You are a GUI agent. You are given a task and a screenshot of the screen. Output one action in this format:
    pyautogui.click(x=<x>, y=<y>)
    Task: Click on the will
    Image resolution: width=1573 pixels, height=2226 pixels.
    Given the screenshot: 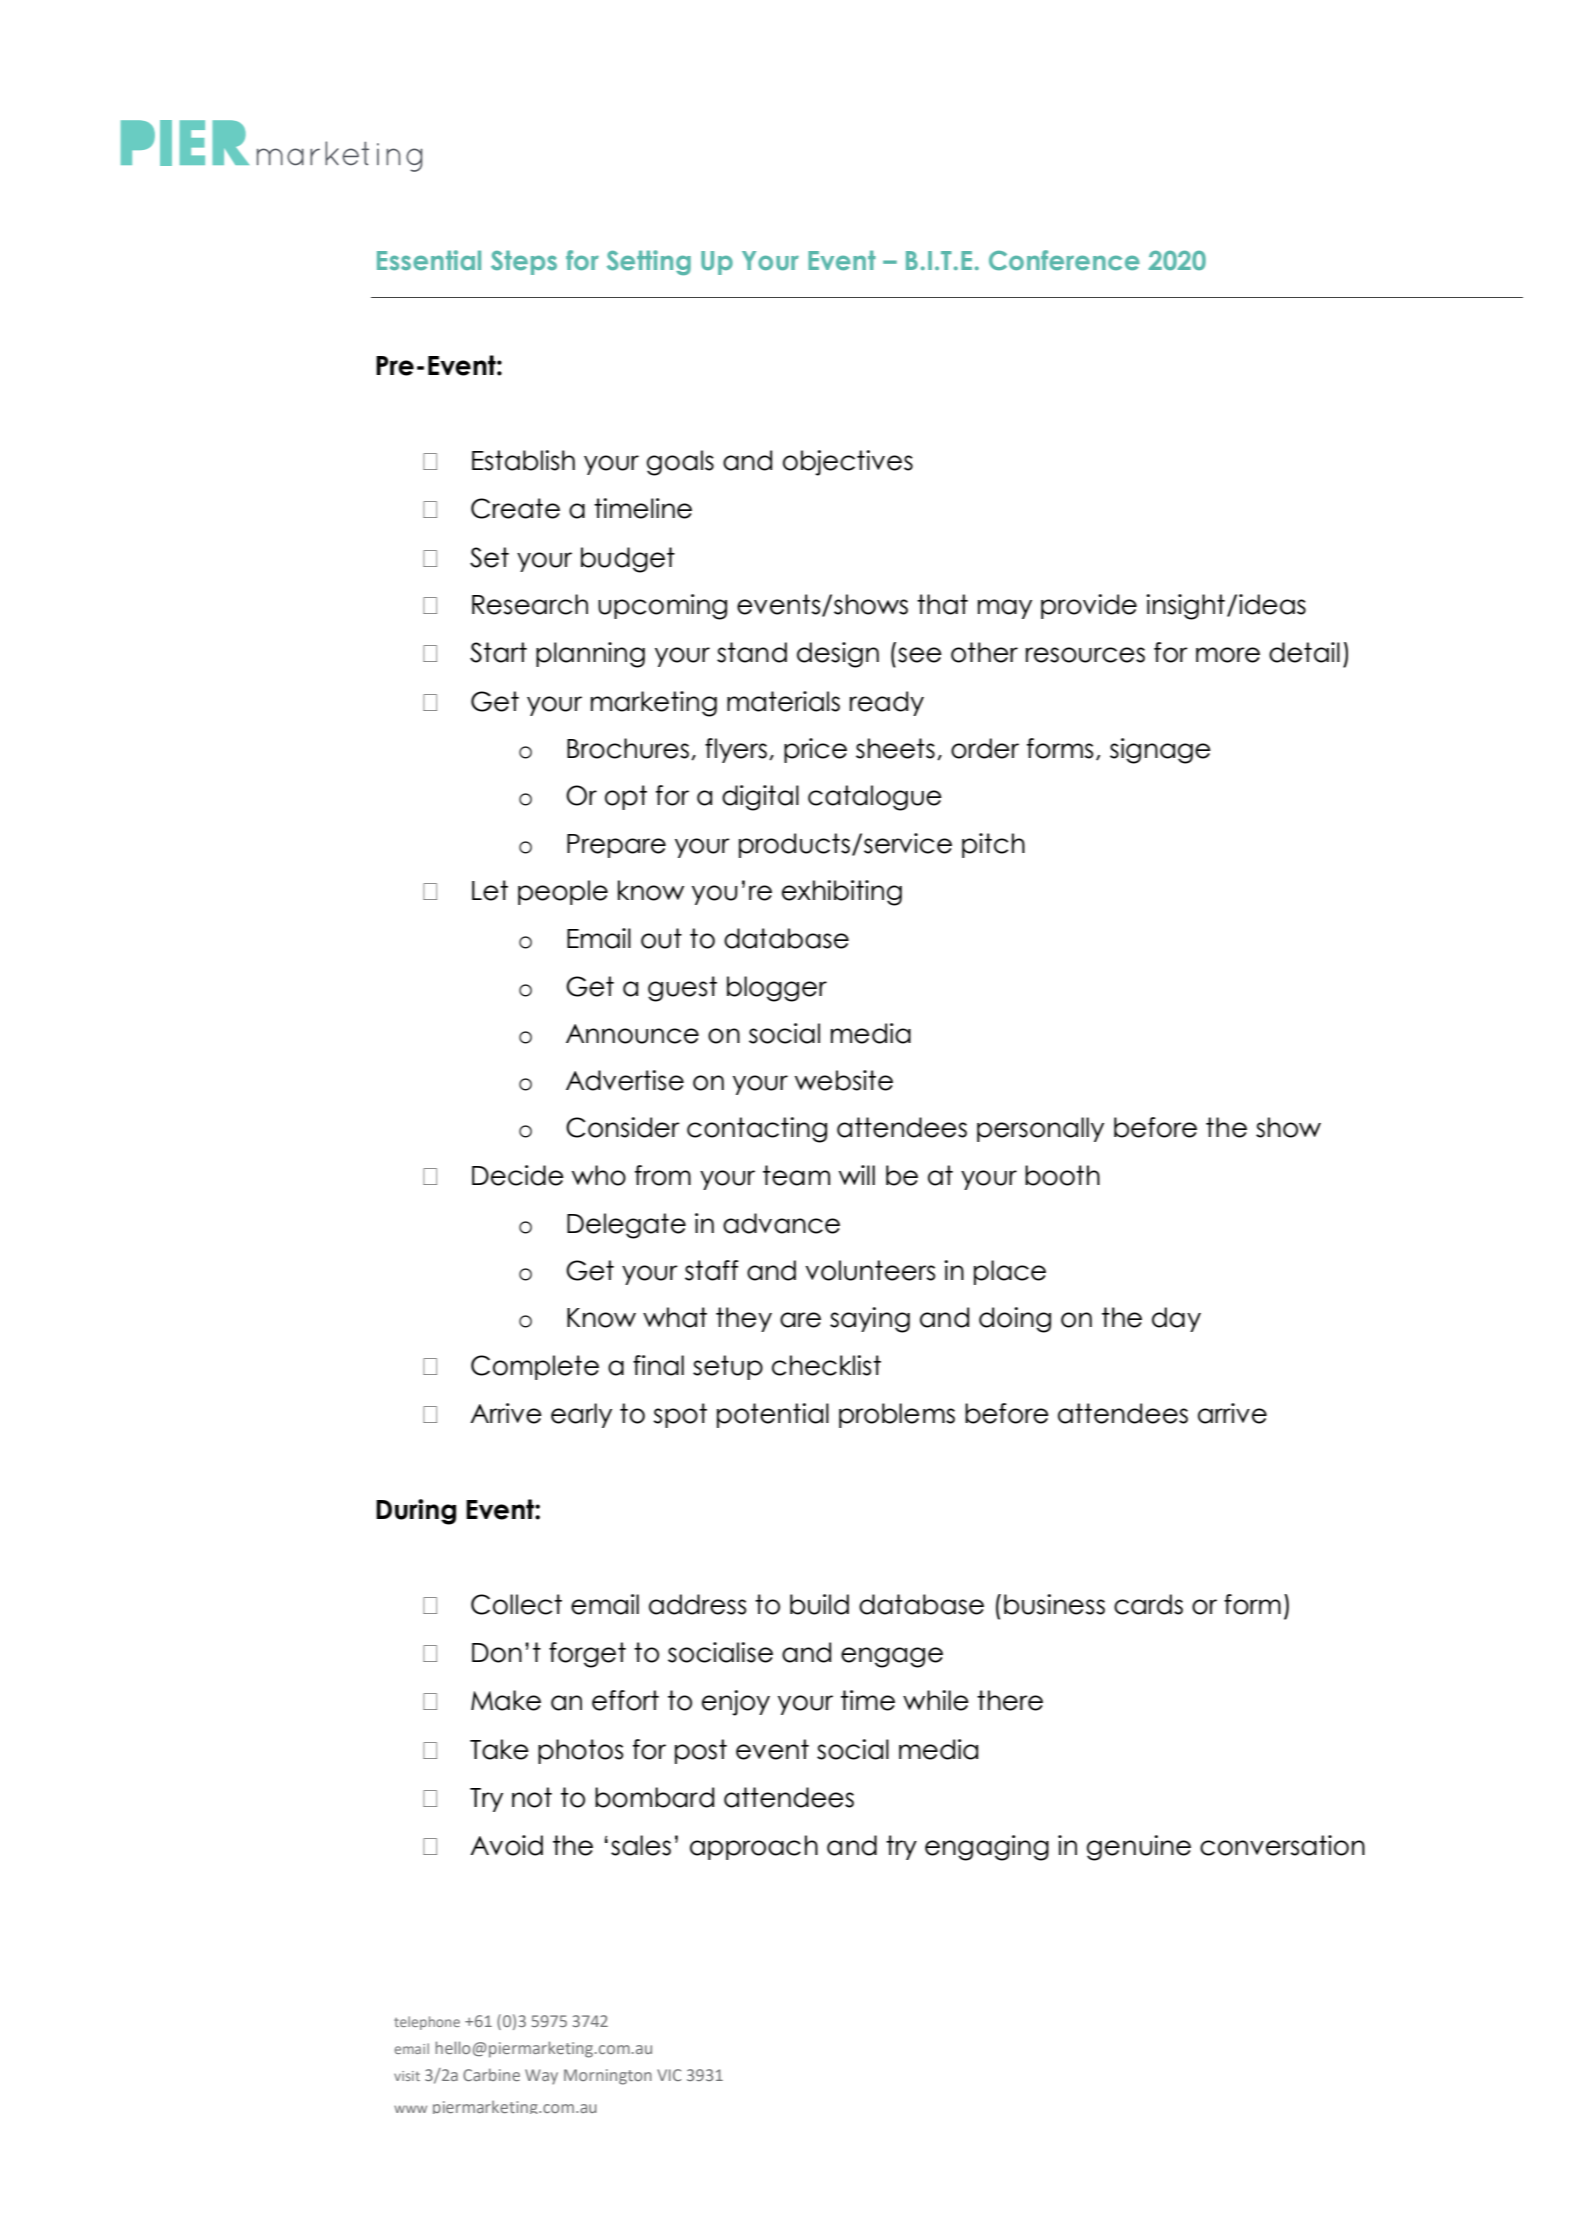 What is the action you would take?
    pyautogui.click(x=857, y=1175)
